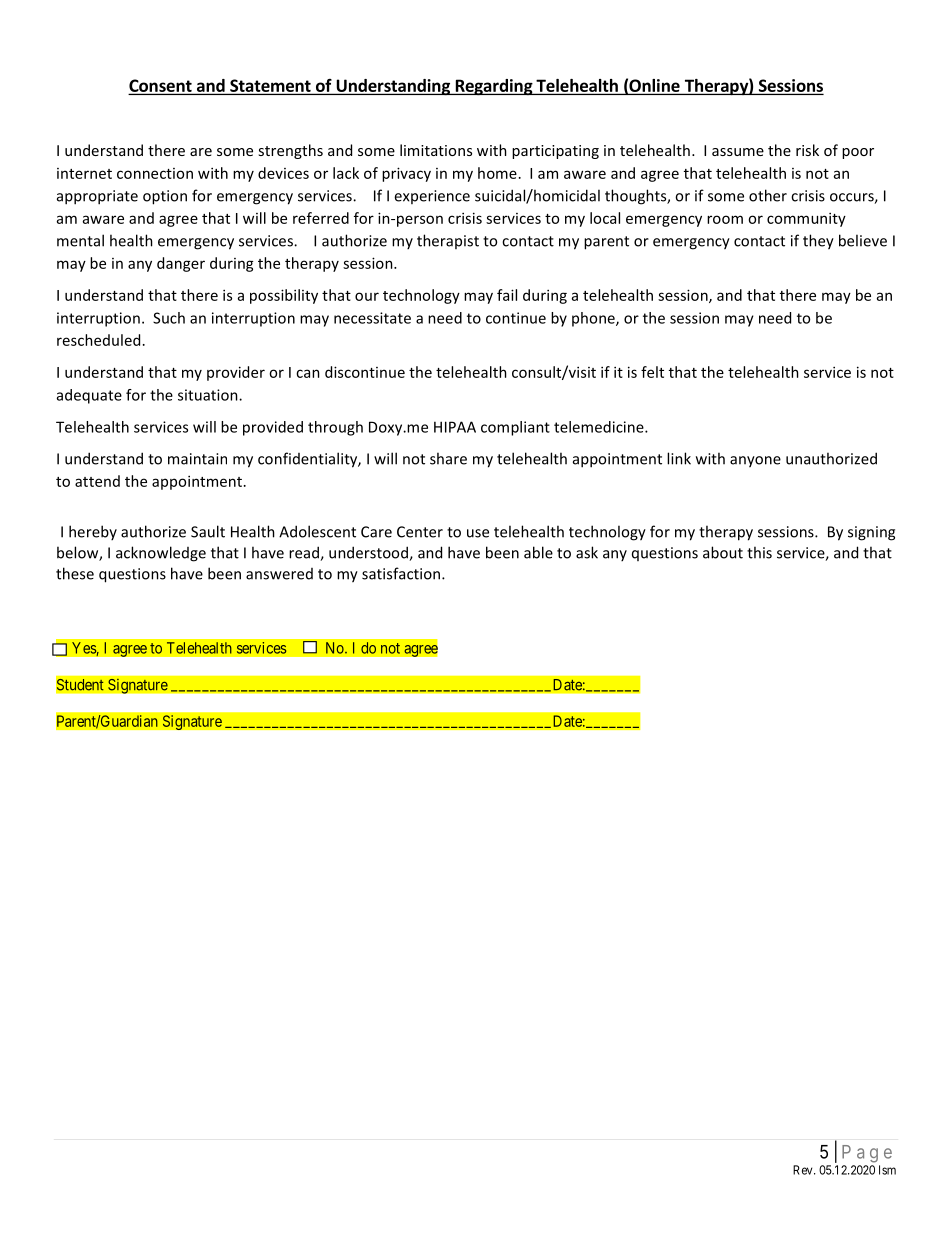  Describe the element at coordinates (807, 150) in the screenshot. I see `risk` at that location.
